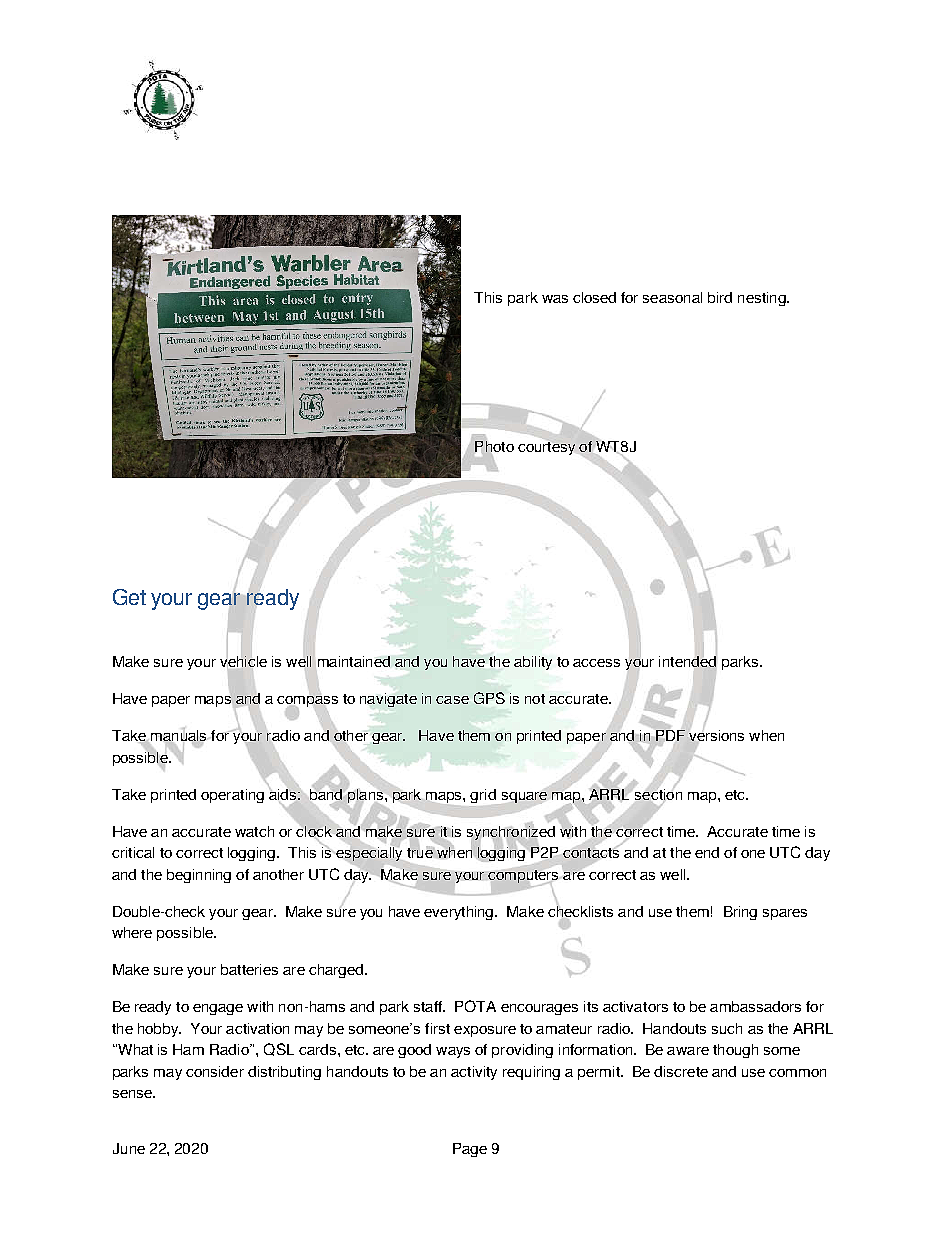  I want to click on Page, so click(470, 1150).
